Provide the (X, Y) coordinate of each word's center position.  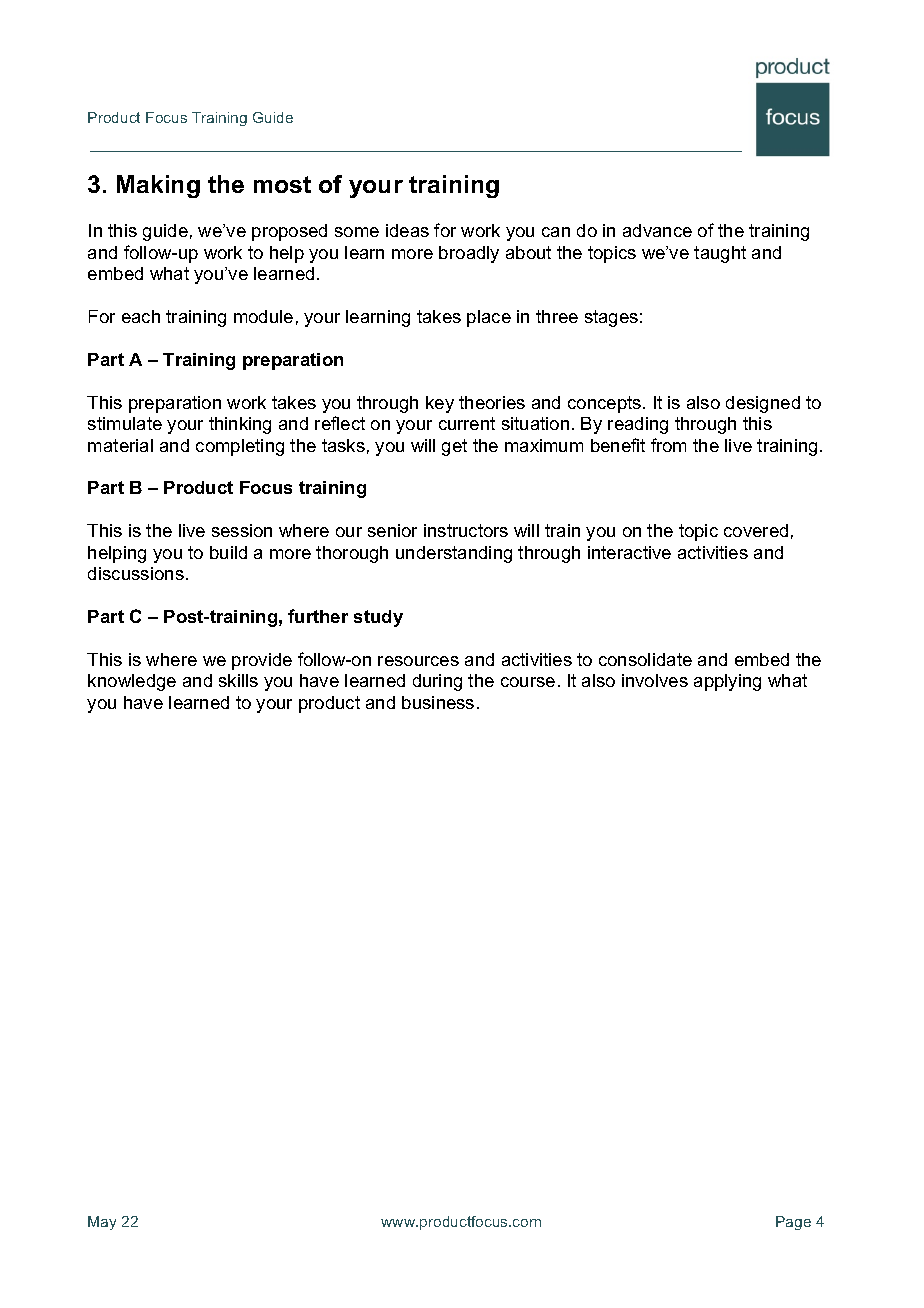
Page (793, 1223)
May (102, 1223)
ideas (407, 230)
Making (158, 186)
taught (720, 254)
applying (727, 682)
